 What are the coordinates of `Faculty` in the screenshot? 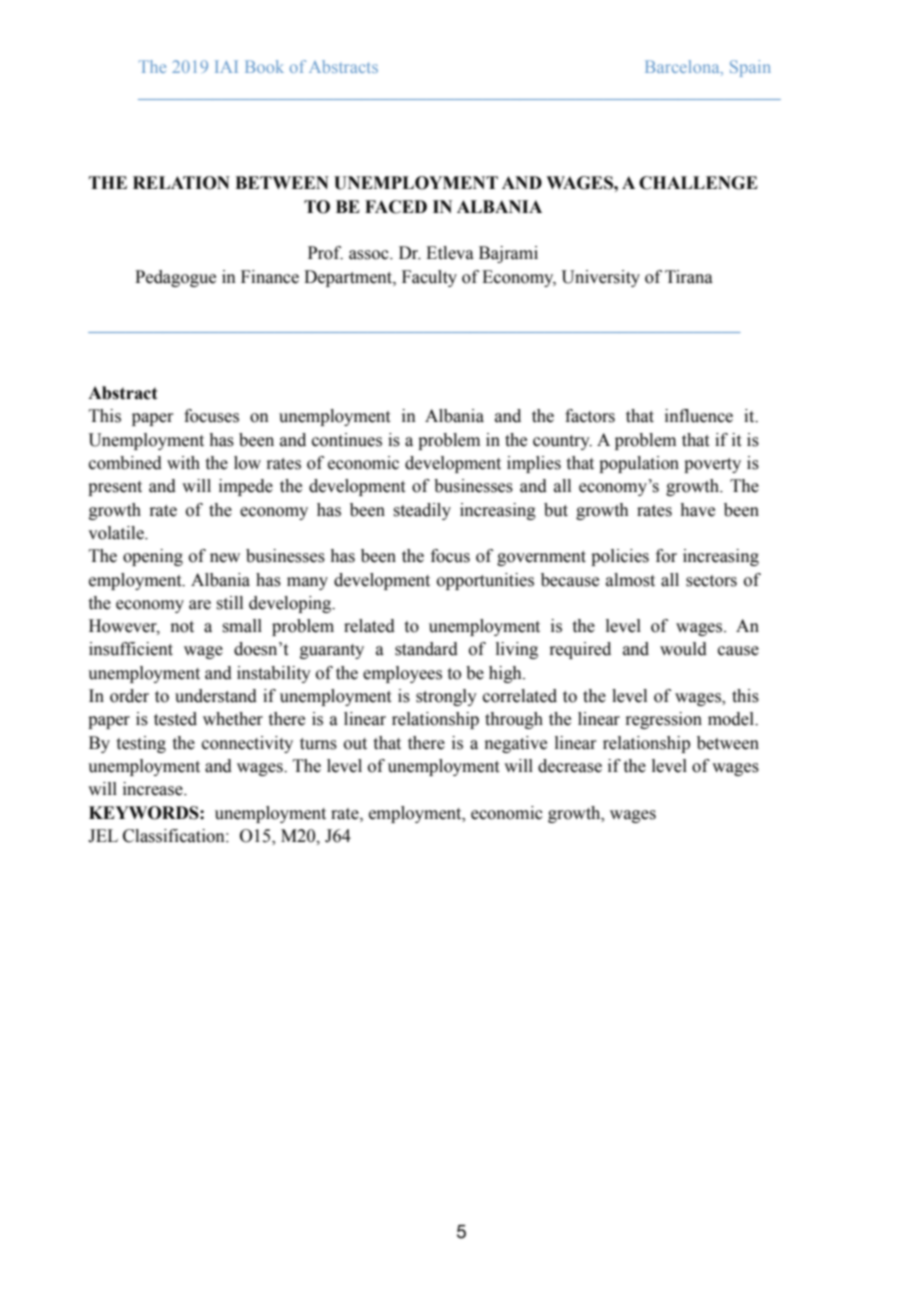 It's located at (429, 278).
